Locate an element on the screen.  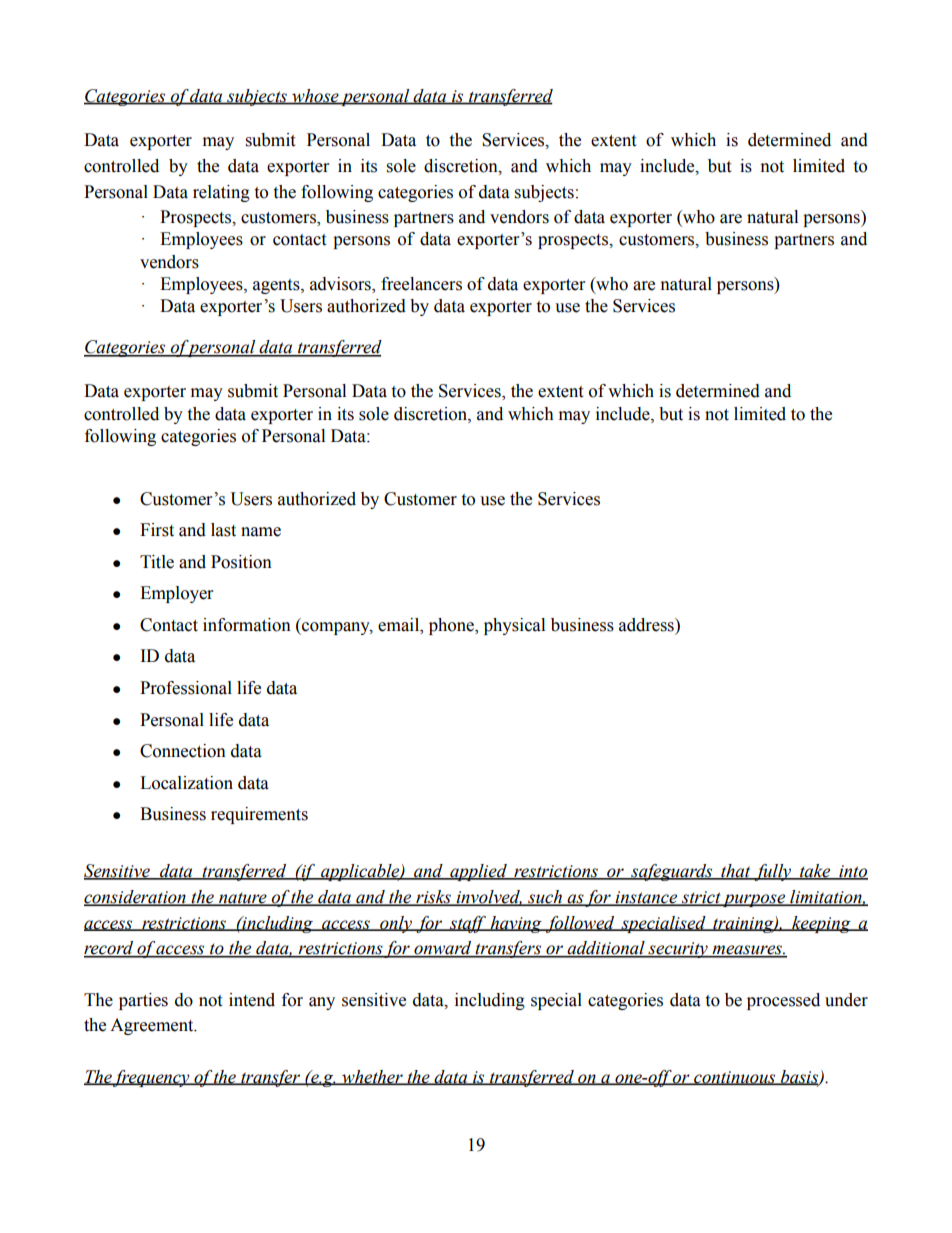
freelancers is located at coordinates (421, 284).
